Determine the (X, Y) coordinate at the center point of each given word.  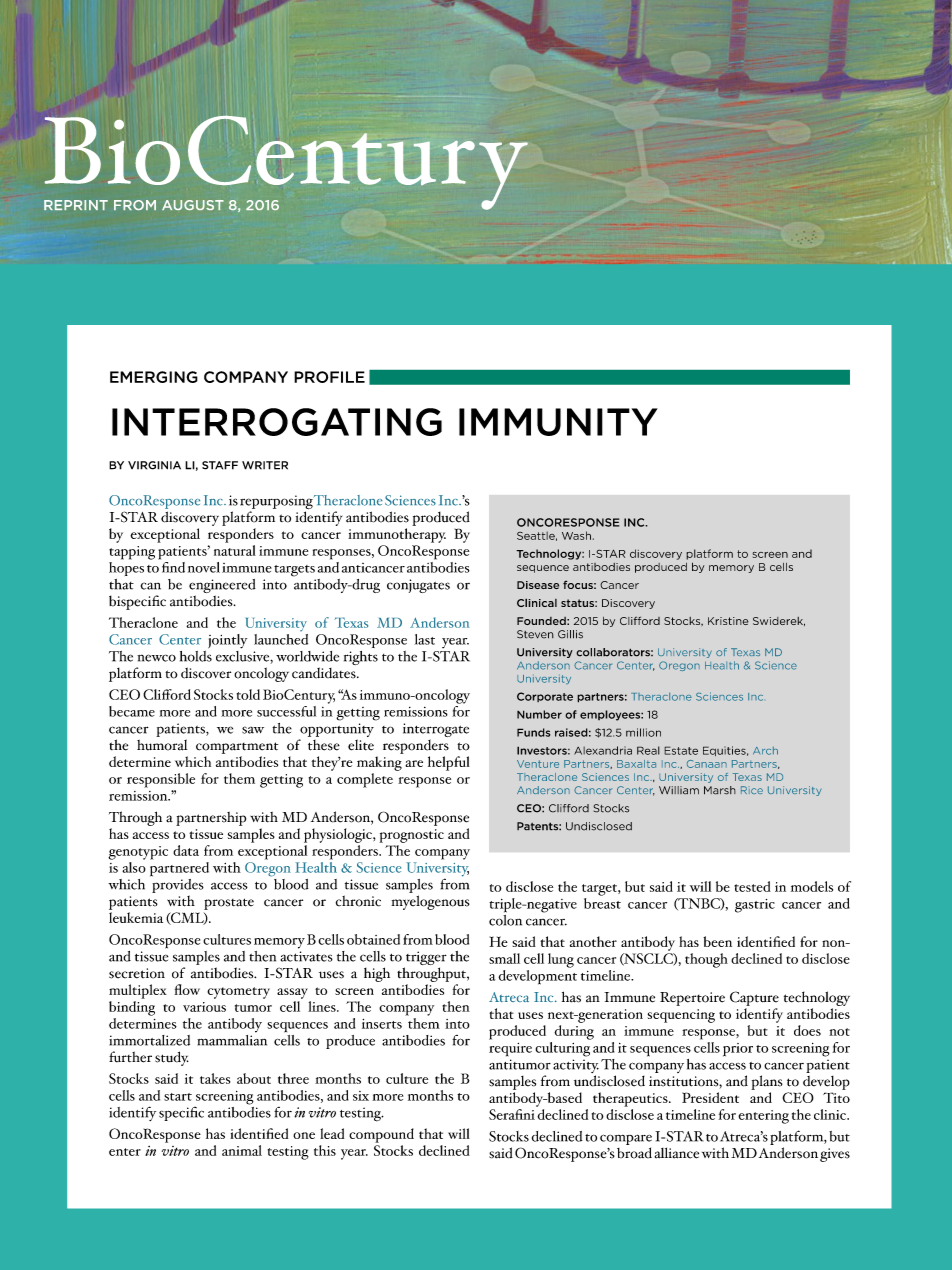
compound (381, 1135)
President (710, 1097)
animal (242, 1150)
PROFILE (329, 377)
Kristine (728, 621)
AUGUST (193, 205)
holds (196, 656)
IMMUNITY (558, 422)
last (425, 639)
